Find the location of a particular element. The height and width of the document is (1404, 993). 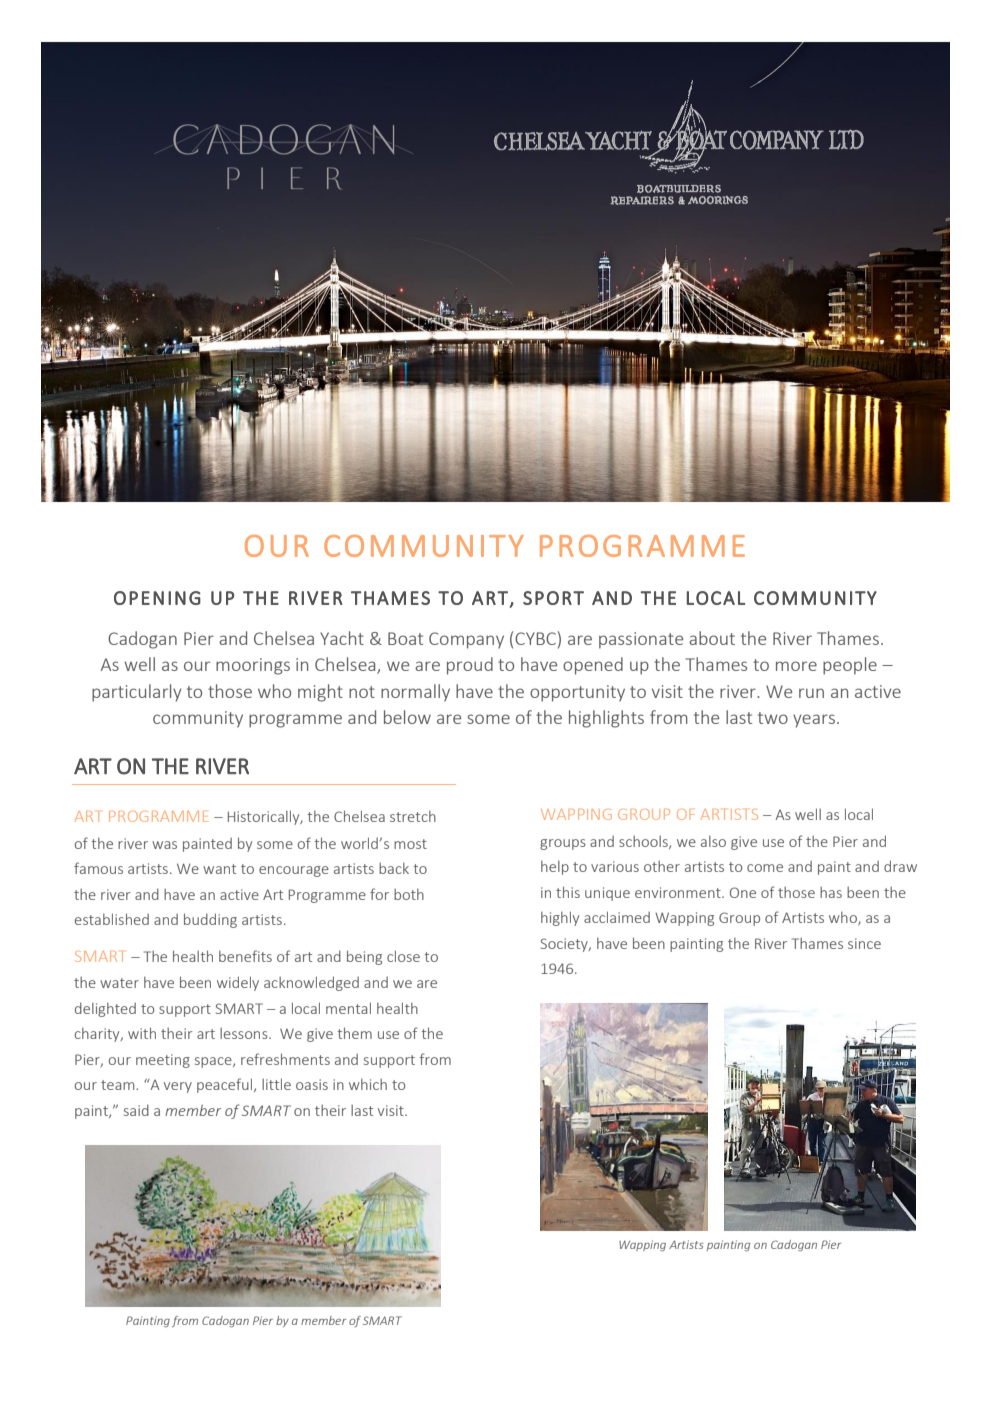

particularly is located at coordinates (137, 693).
